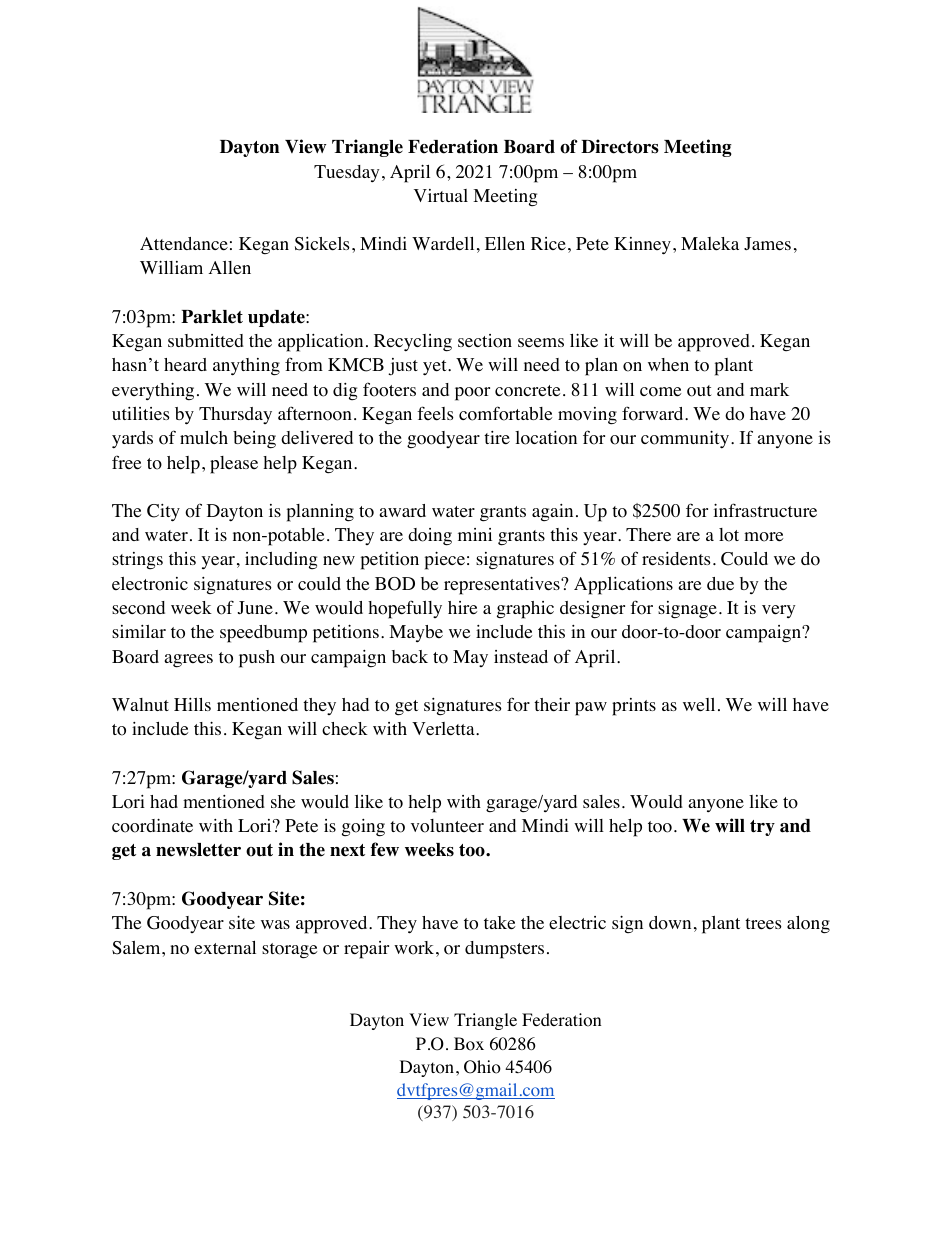 Image resolution: width=952 pixels, height=1233 pixels. What do you see at coordinates (255, 608) in the document?
I see `June` at bounding box center [255, 608].
